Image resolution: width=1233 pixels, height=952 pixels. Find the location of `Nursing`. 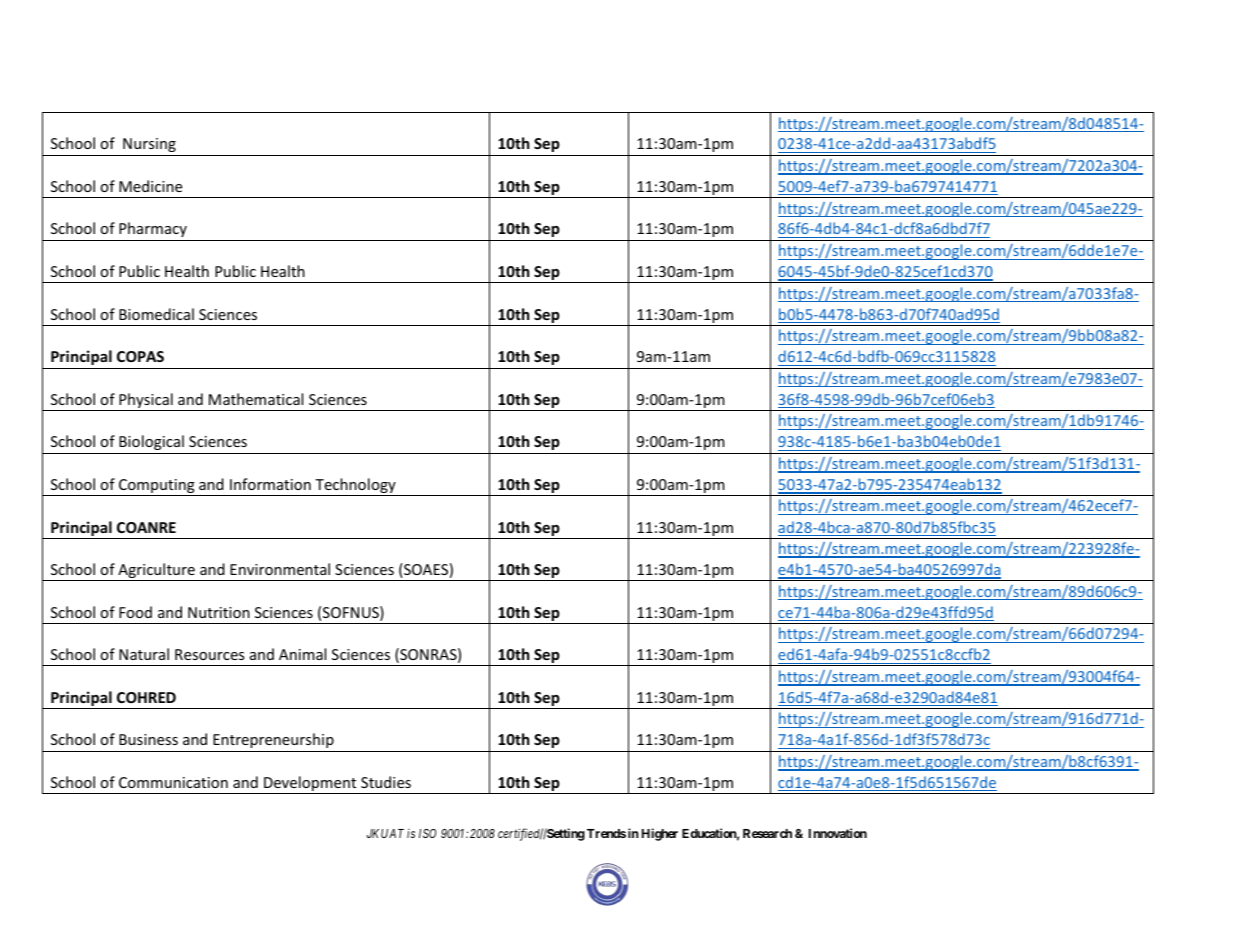

Nursing is located at coordinates (149, 145).
